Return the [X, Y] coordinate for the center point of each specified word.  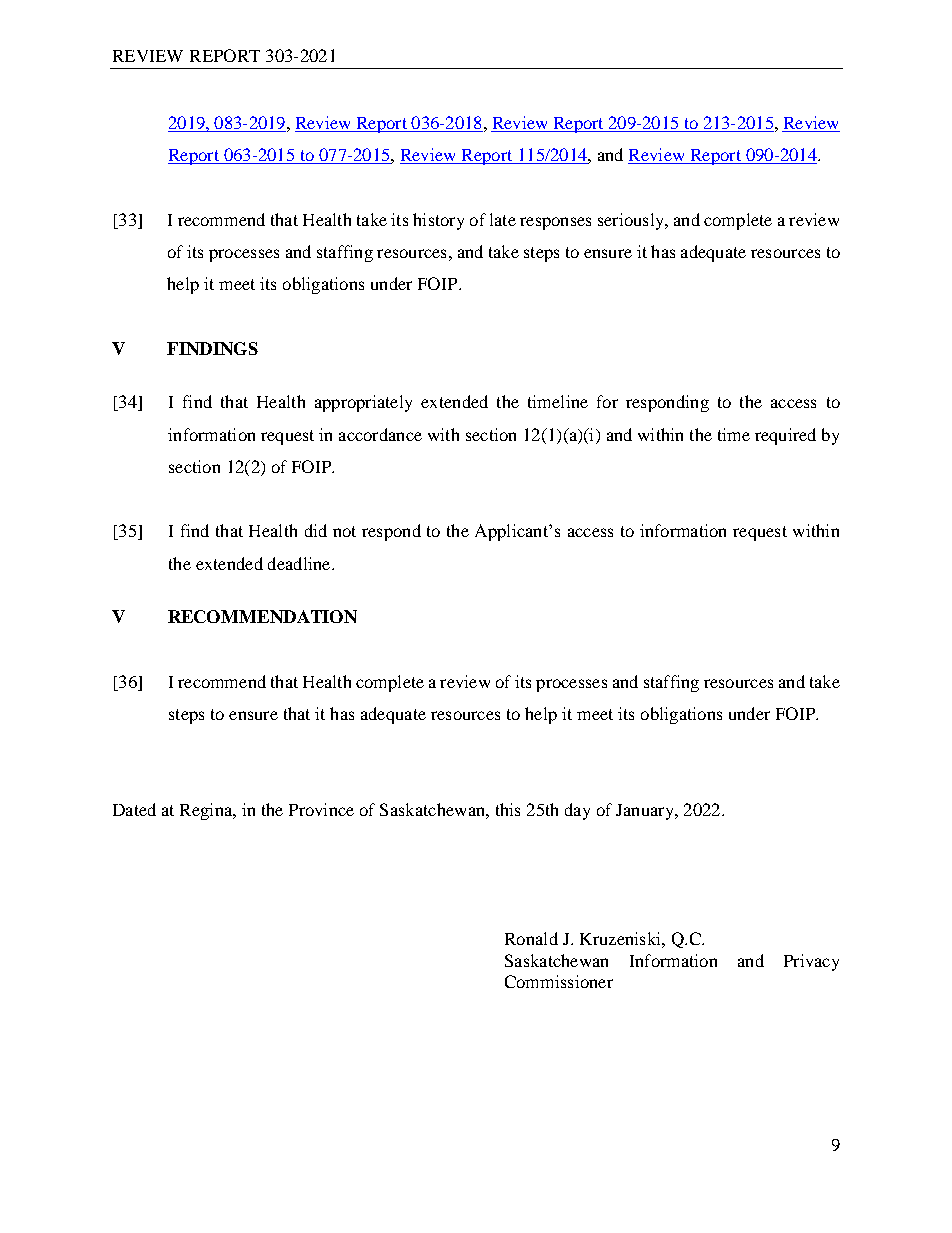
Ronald [531, 938]
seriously [632, 221]
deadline [300, 563]
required [785, 436]
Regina [207, 811]
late [503, 219]
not [344, 531]
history [438, 221]
